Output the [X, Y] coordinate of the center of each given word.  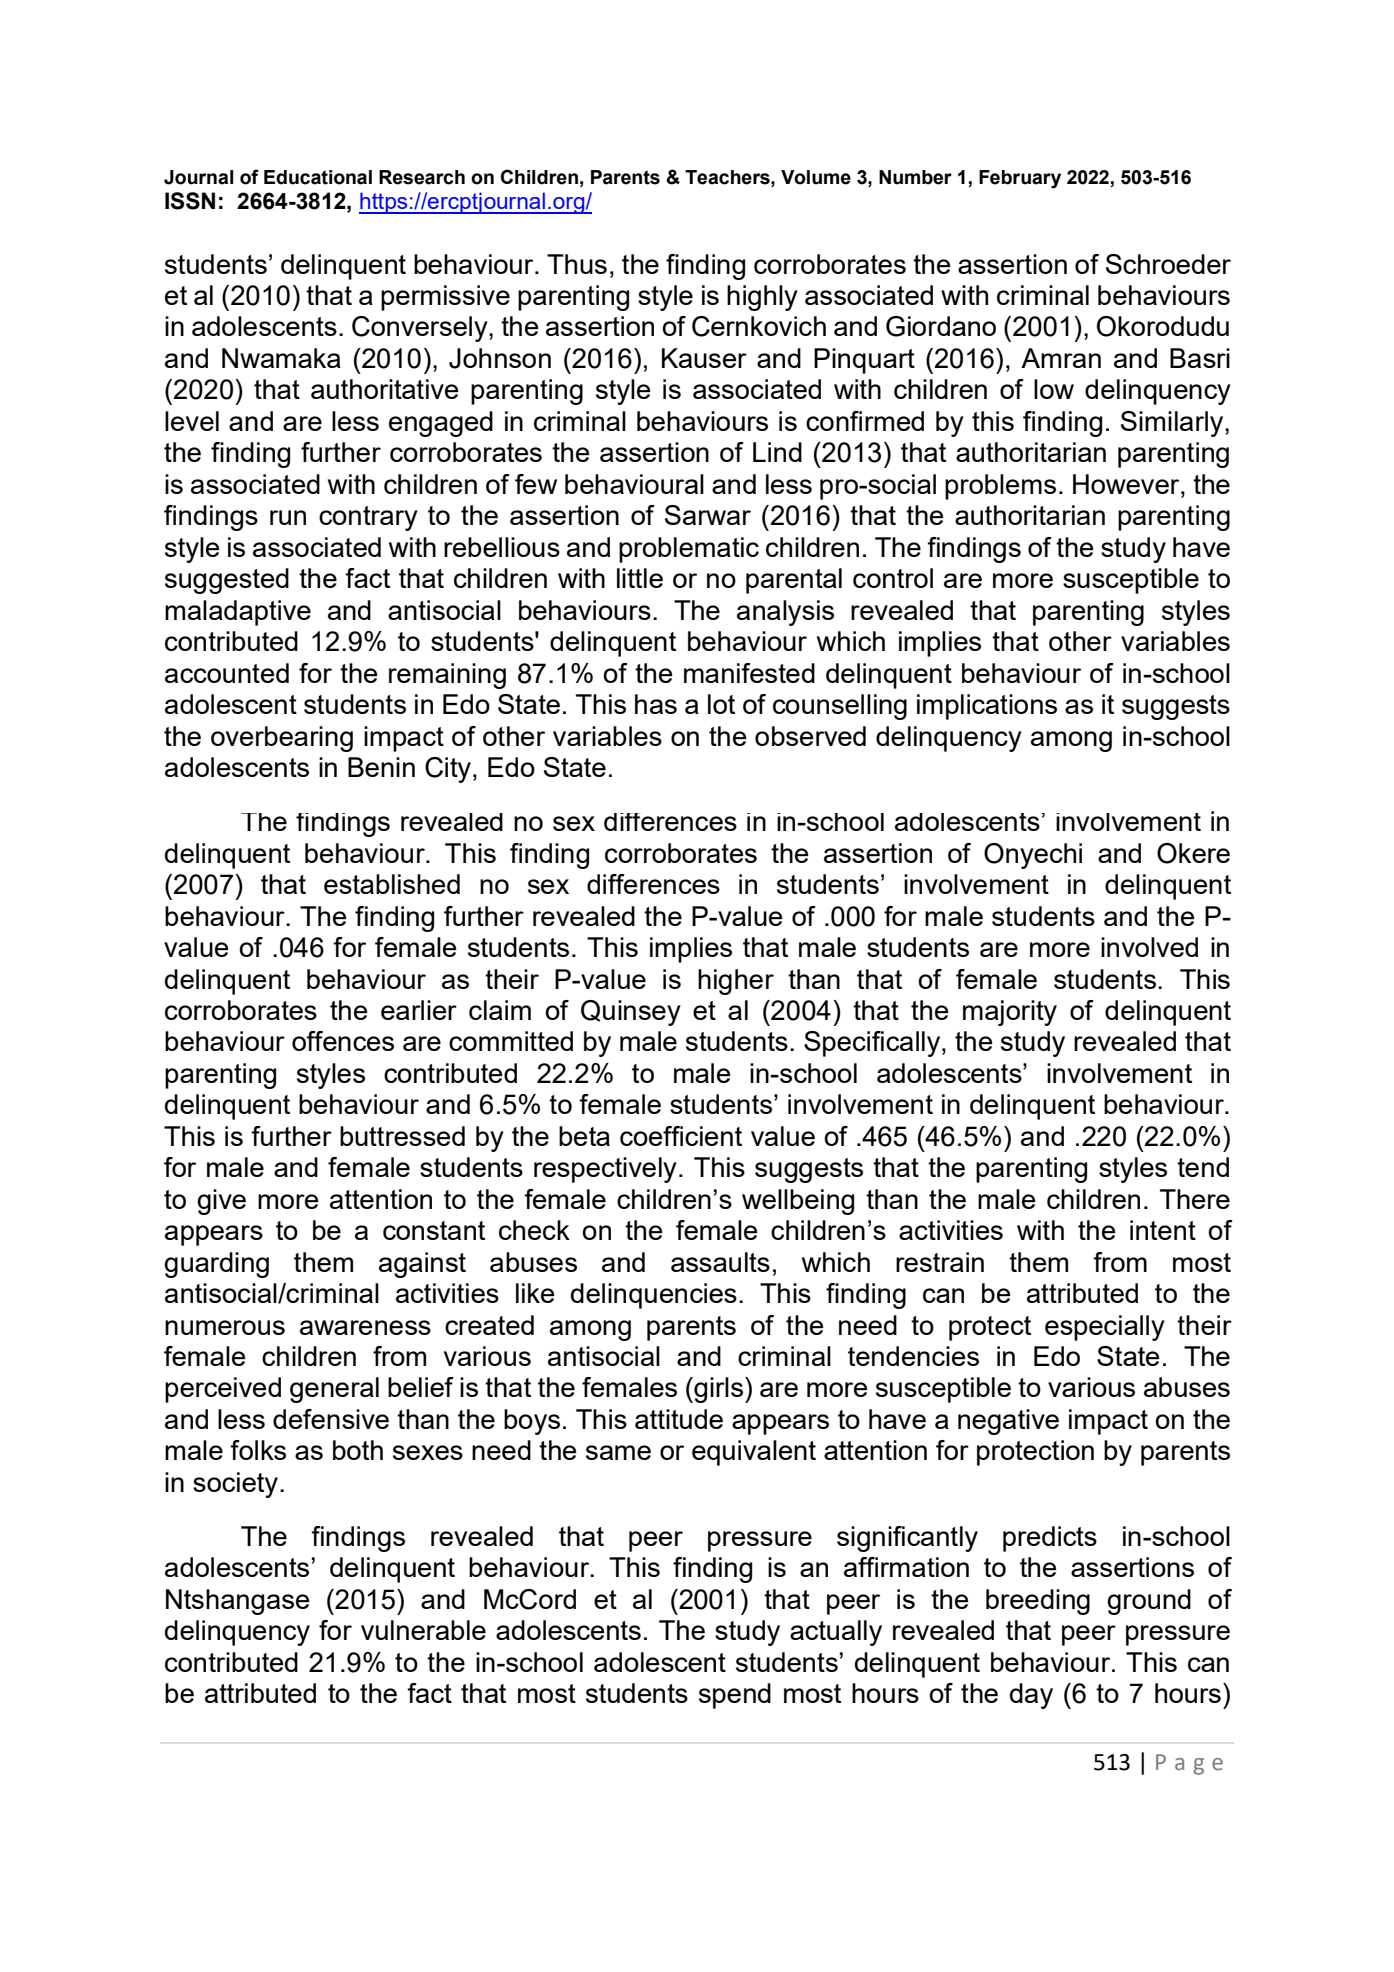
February [1020, 179]
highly [762, 298]
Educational [318, 177]
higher [736, 982]
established [392, 884]
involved [1149, 947]
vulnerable [423, 1630]
